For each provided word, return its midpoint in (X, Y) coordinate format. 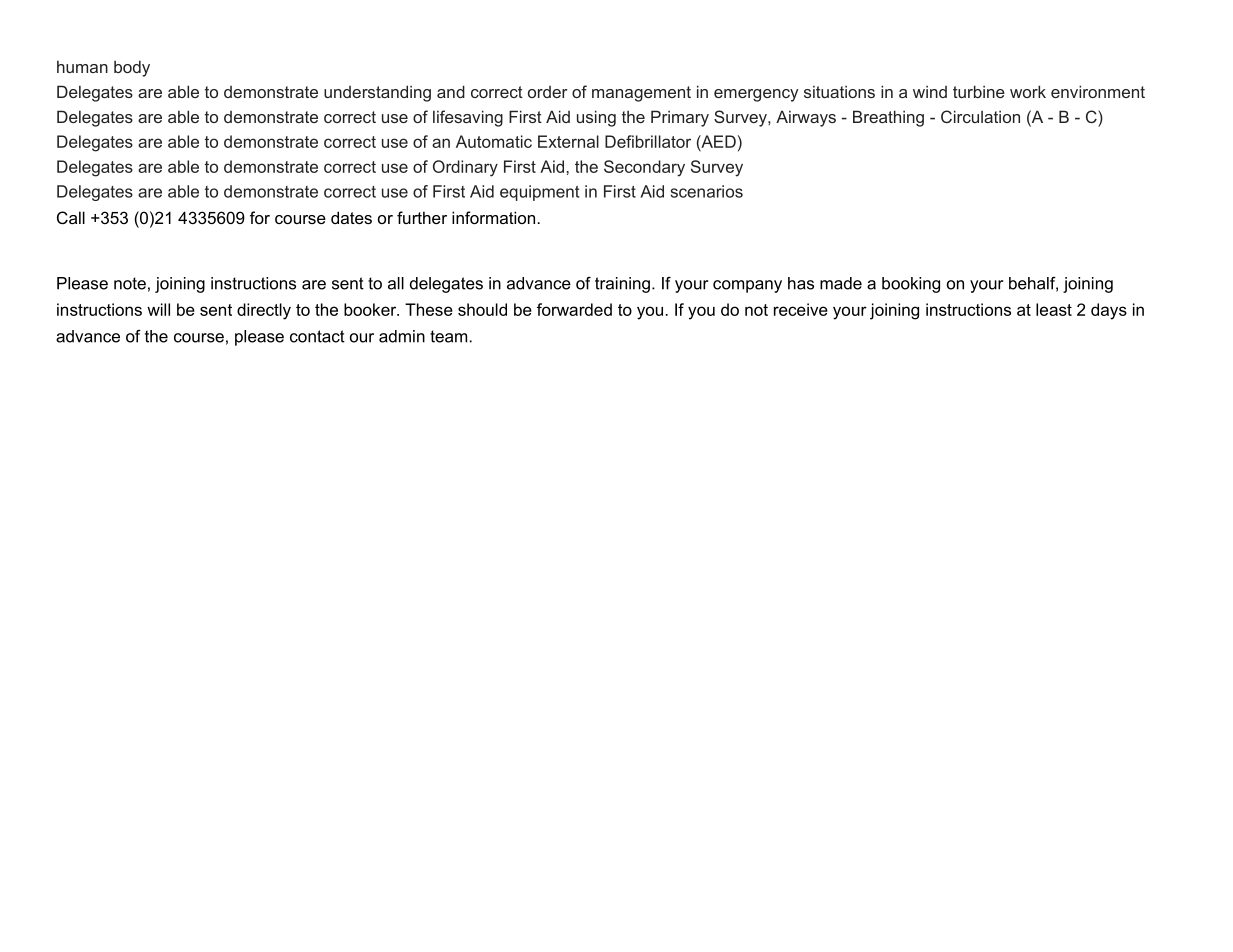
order (548, 92)
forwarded (574, 309)
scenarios (706, 191)
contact (317, 336)
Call (71, 217)
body (132, 68)
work (1028, 91)
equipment (539, 193)
